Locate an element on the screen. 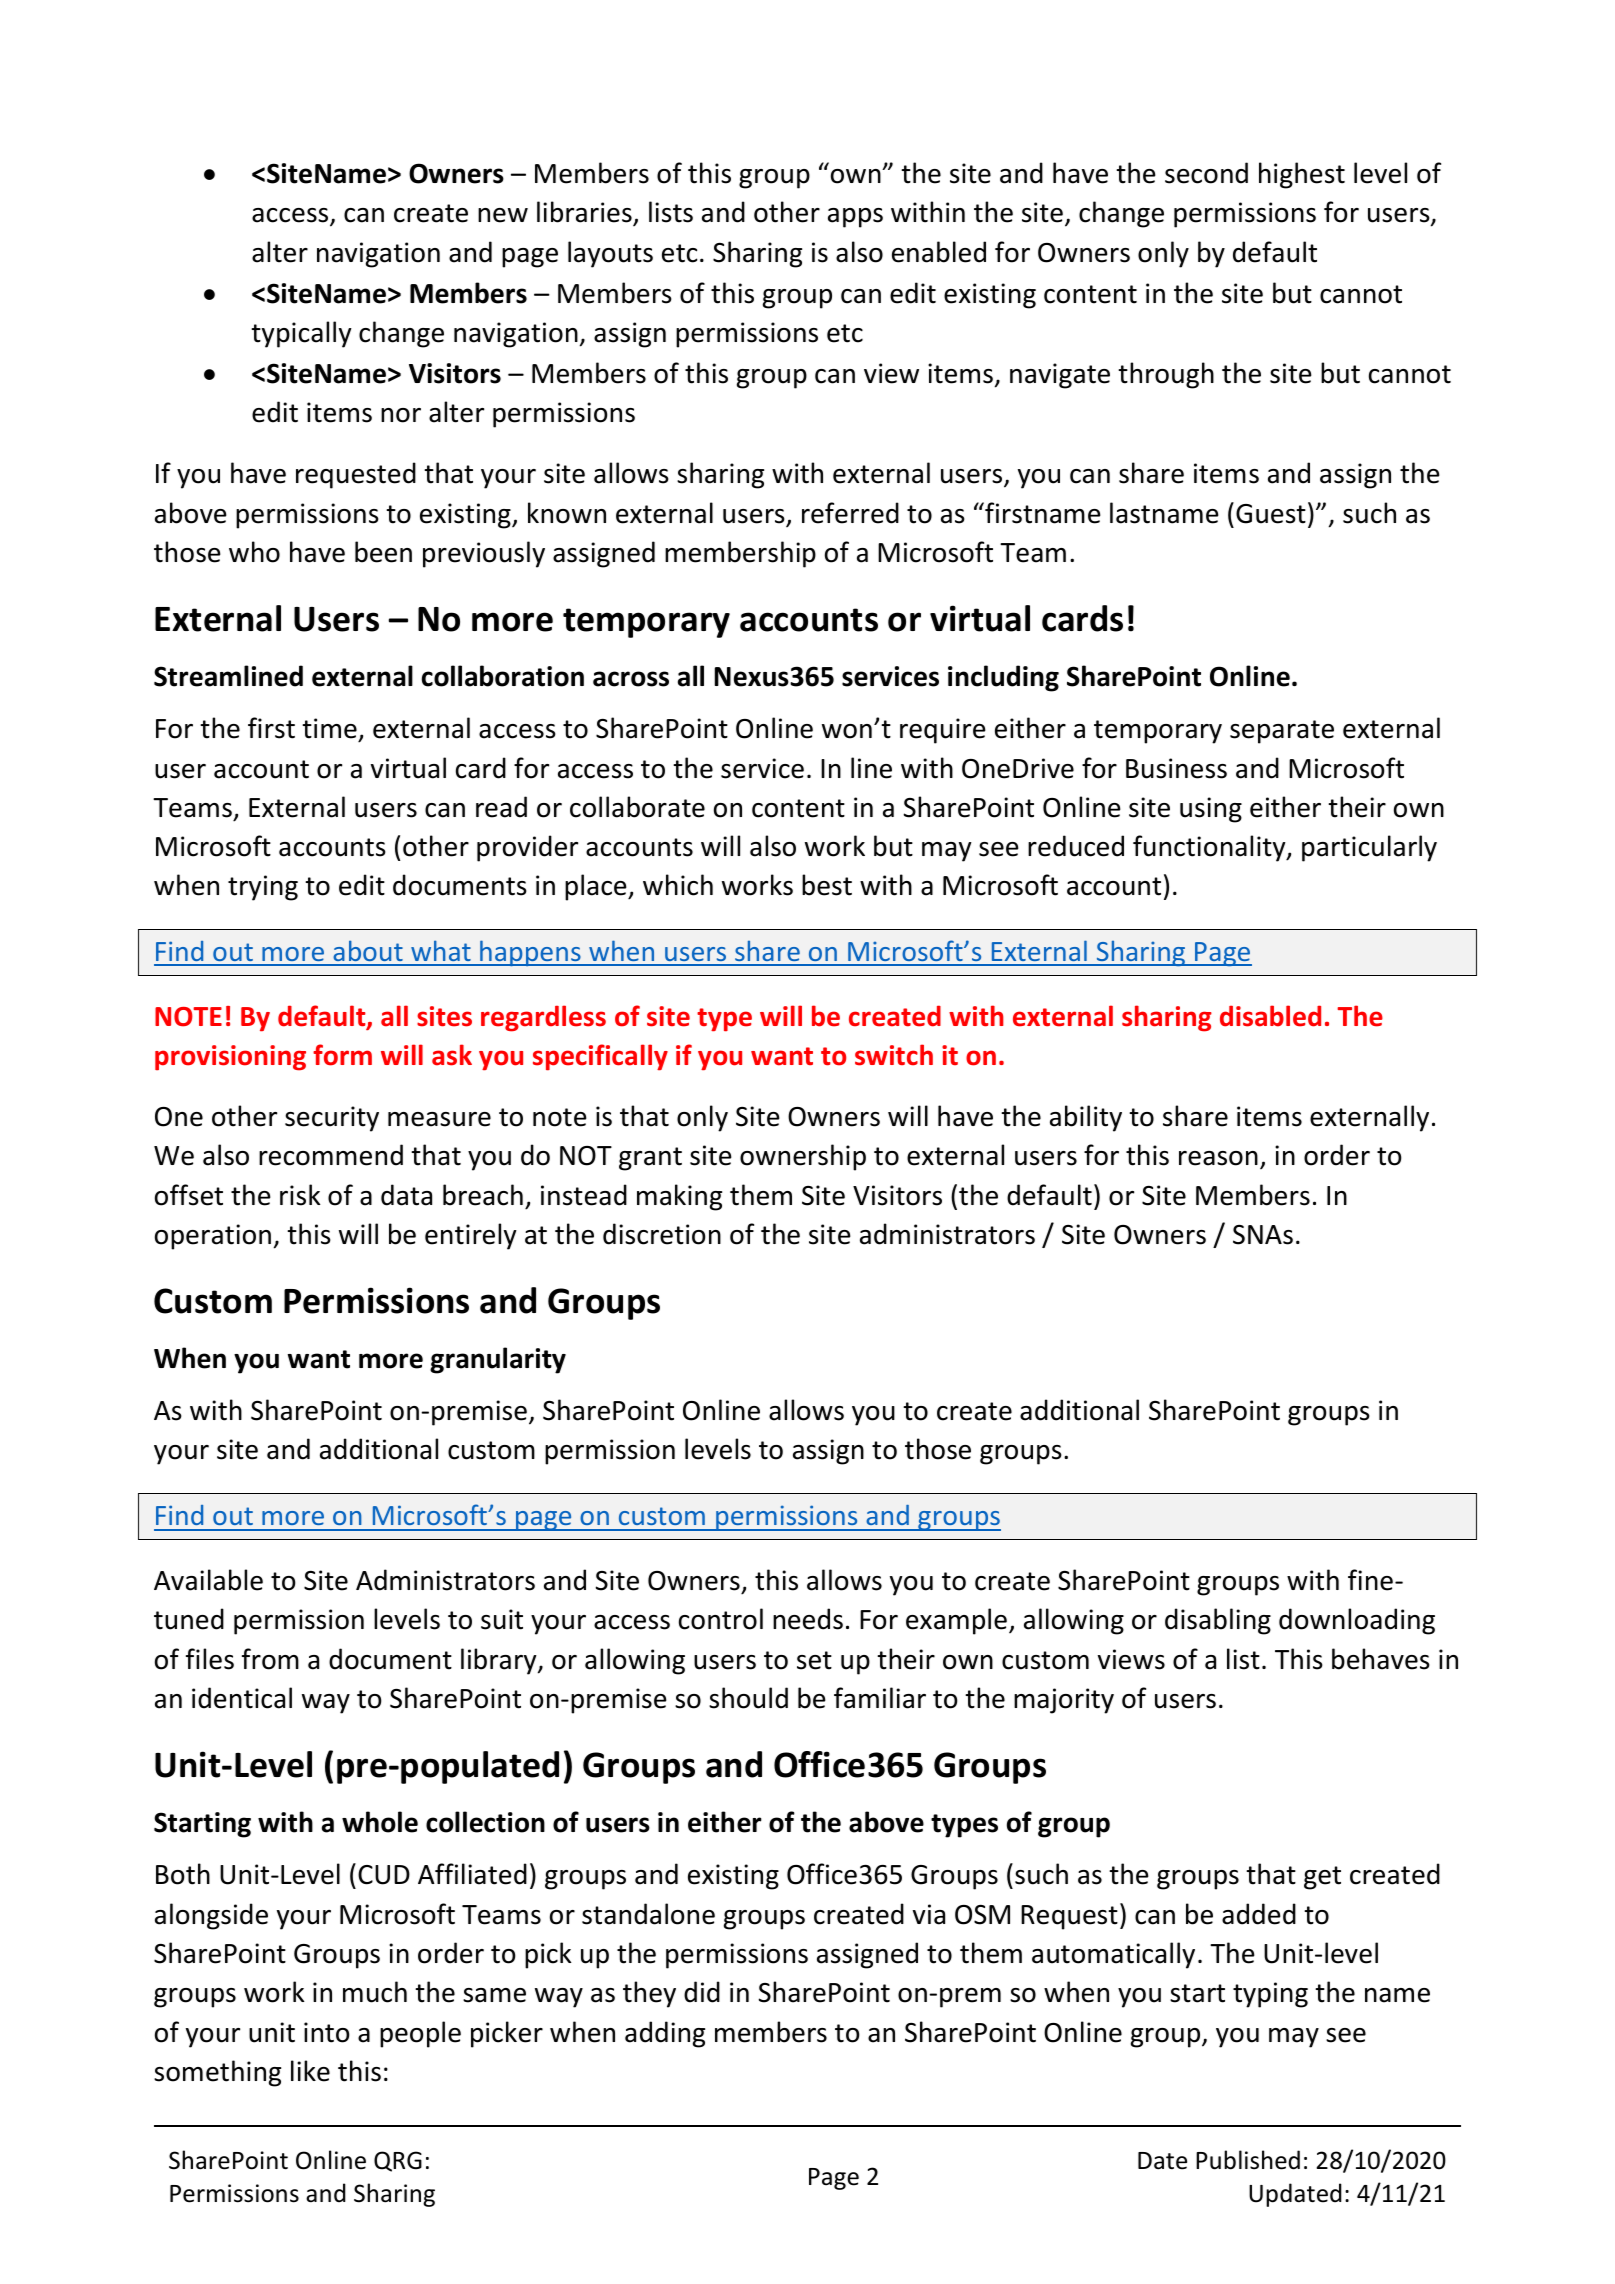 This screenshot has height=2284, width=1615. apps is located at coordinates (855, 218).
